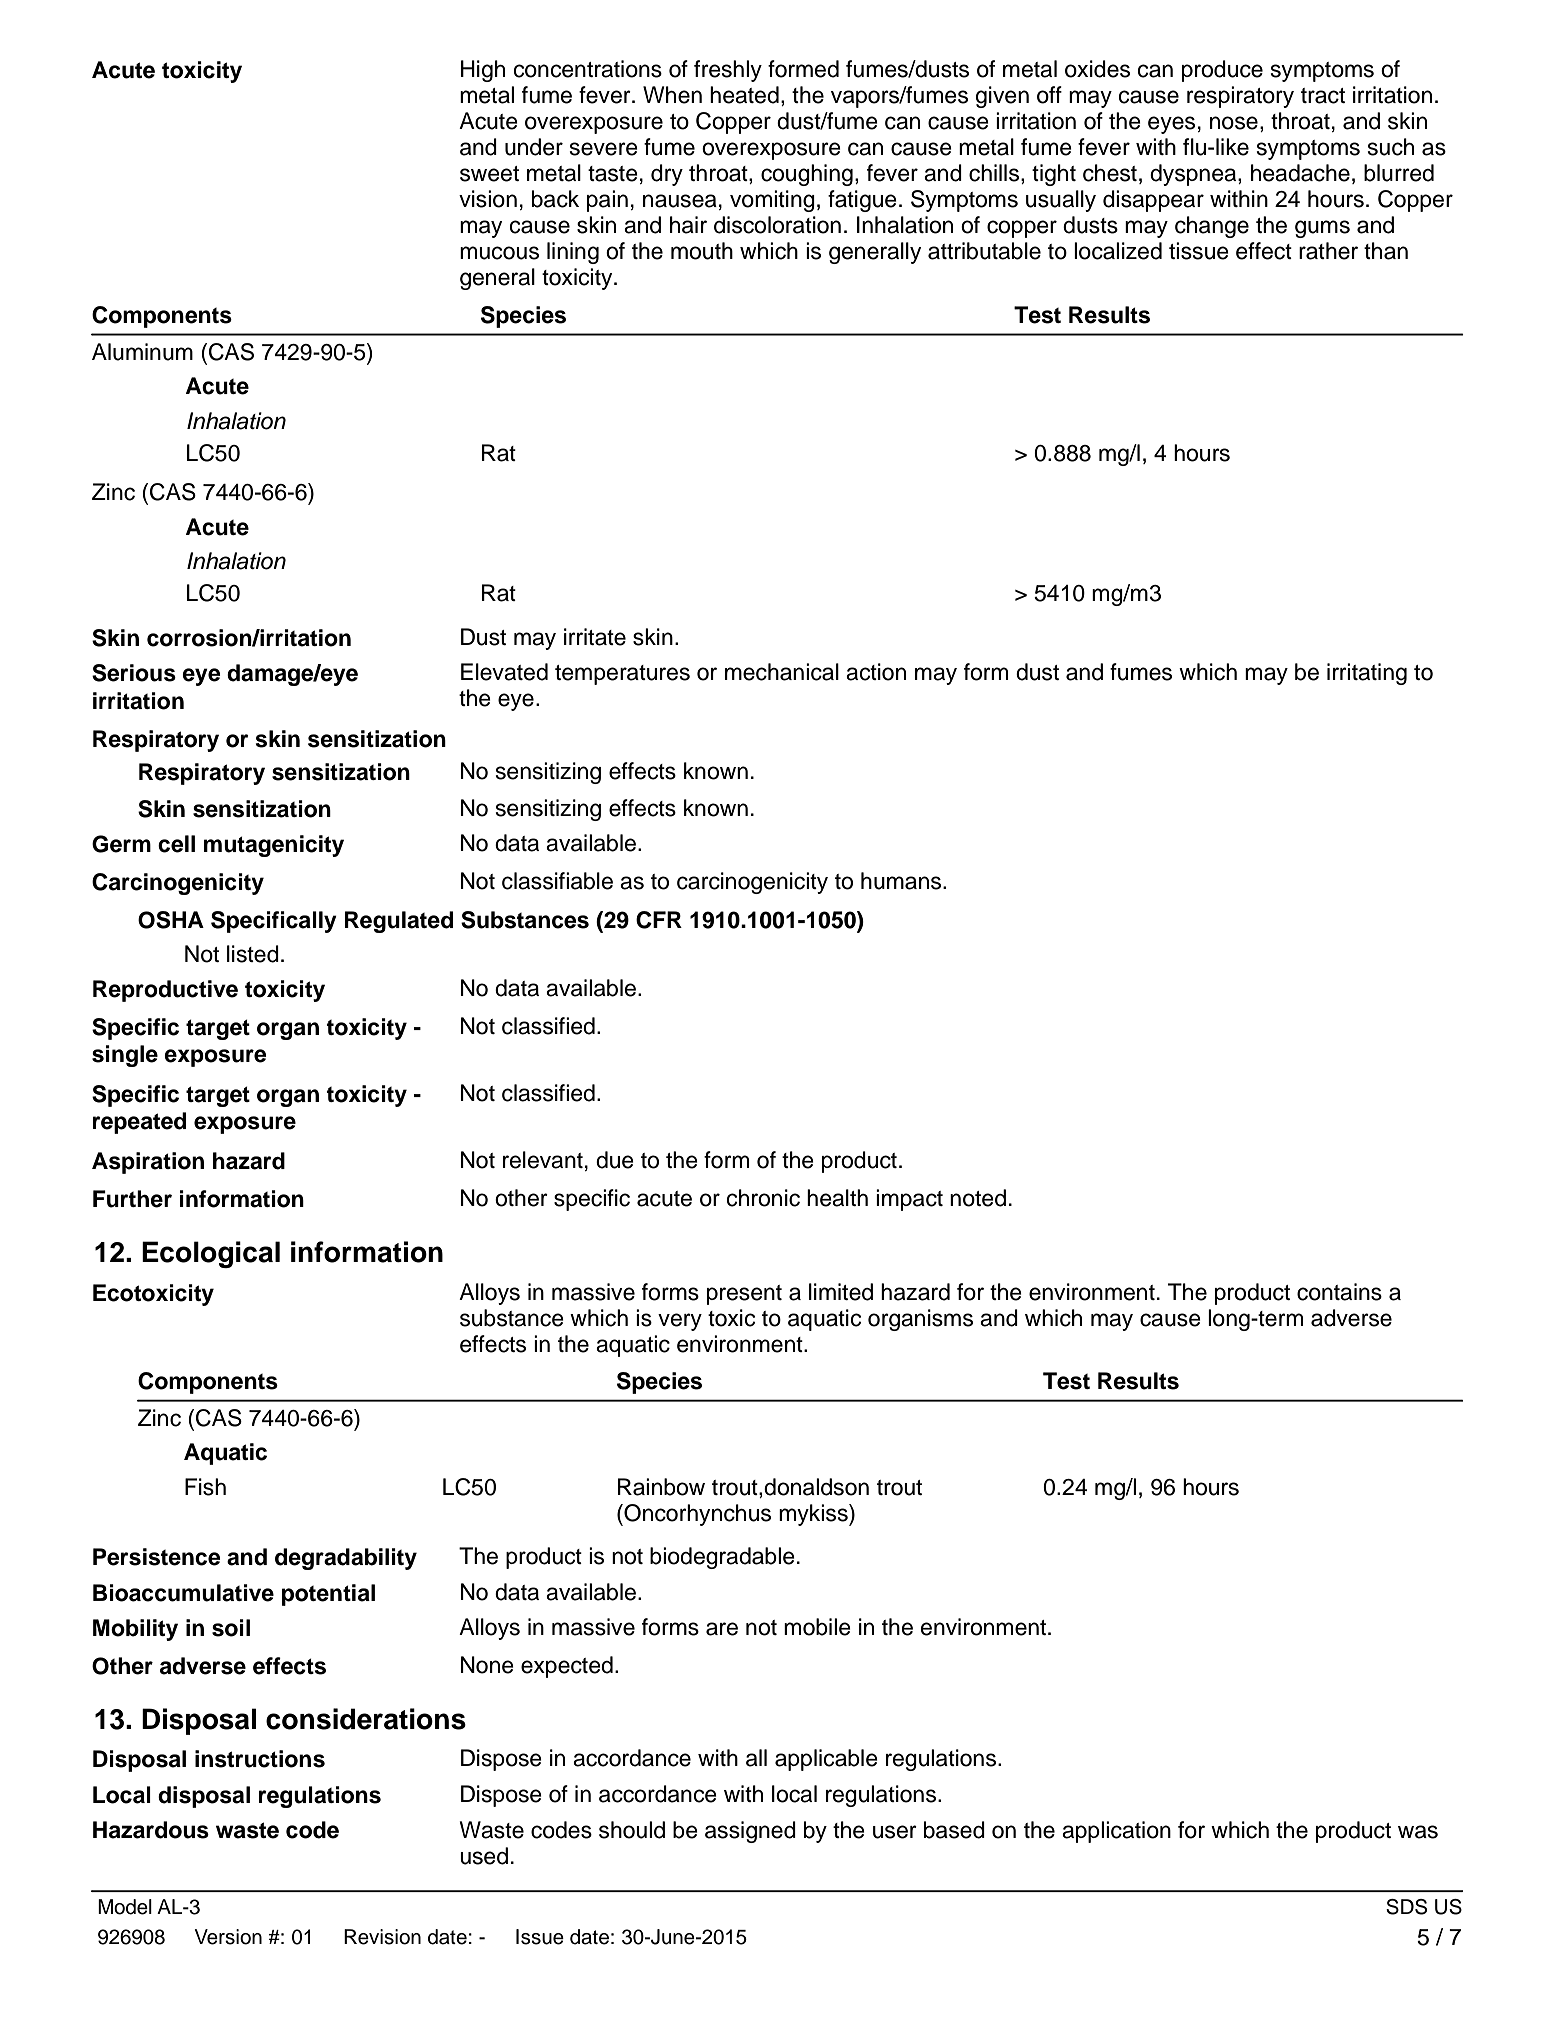 The width and height of the page is (1562, 2022). Describe the element at coordinates (750, 1832) in the page. I see `assigned` at that location.
